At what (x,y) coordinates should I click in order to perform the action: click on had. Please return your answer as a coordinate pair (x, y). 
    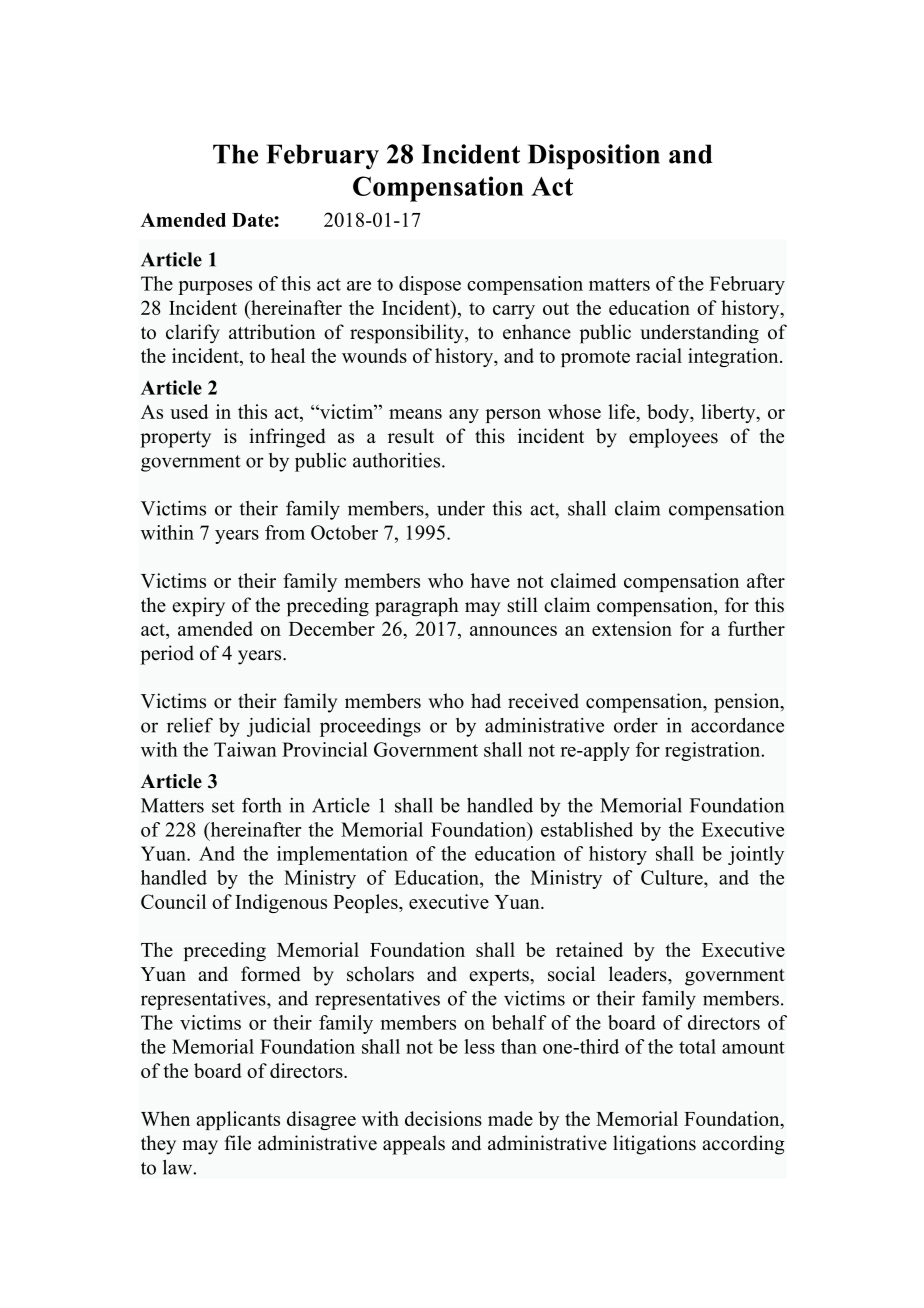
    Looking at the image, I should click on (486, 701).
